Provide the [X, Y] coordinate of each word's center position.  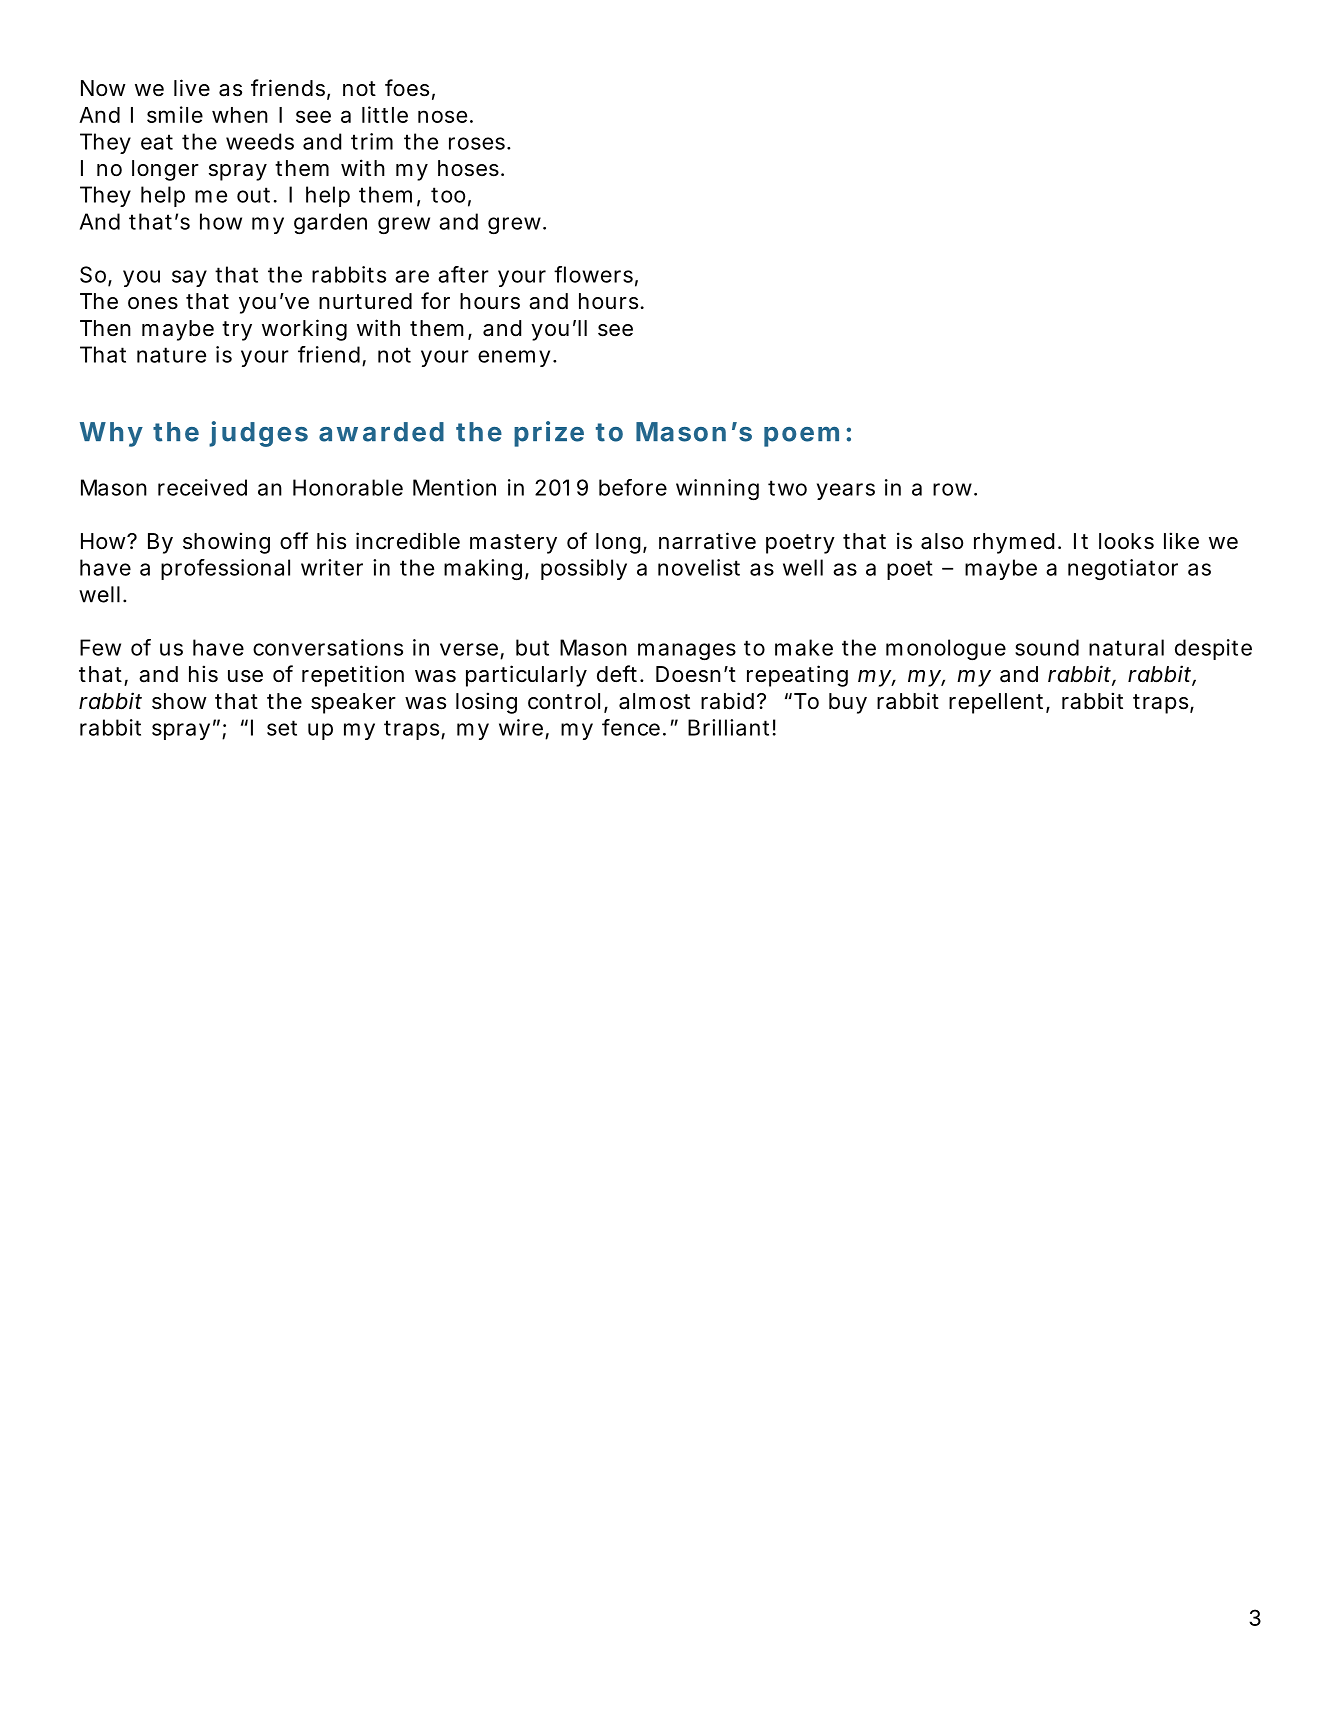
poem [801, 437]
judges [258, 434]
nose [442, 116]
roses [478, 143]
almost [654, 701]
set [282, 728]
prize [549, 434]
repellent [998, 703]
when [240, 115]
